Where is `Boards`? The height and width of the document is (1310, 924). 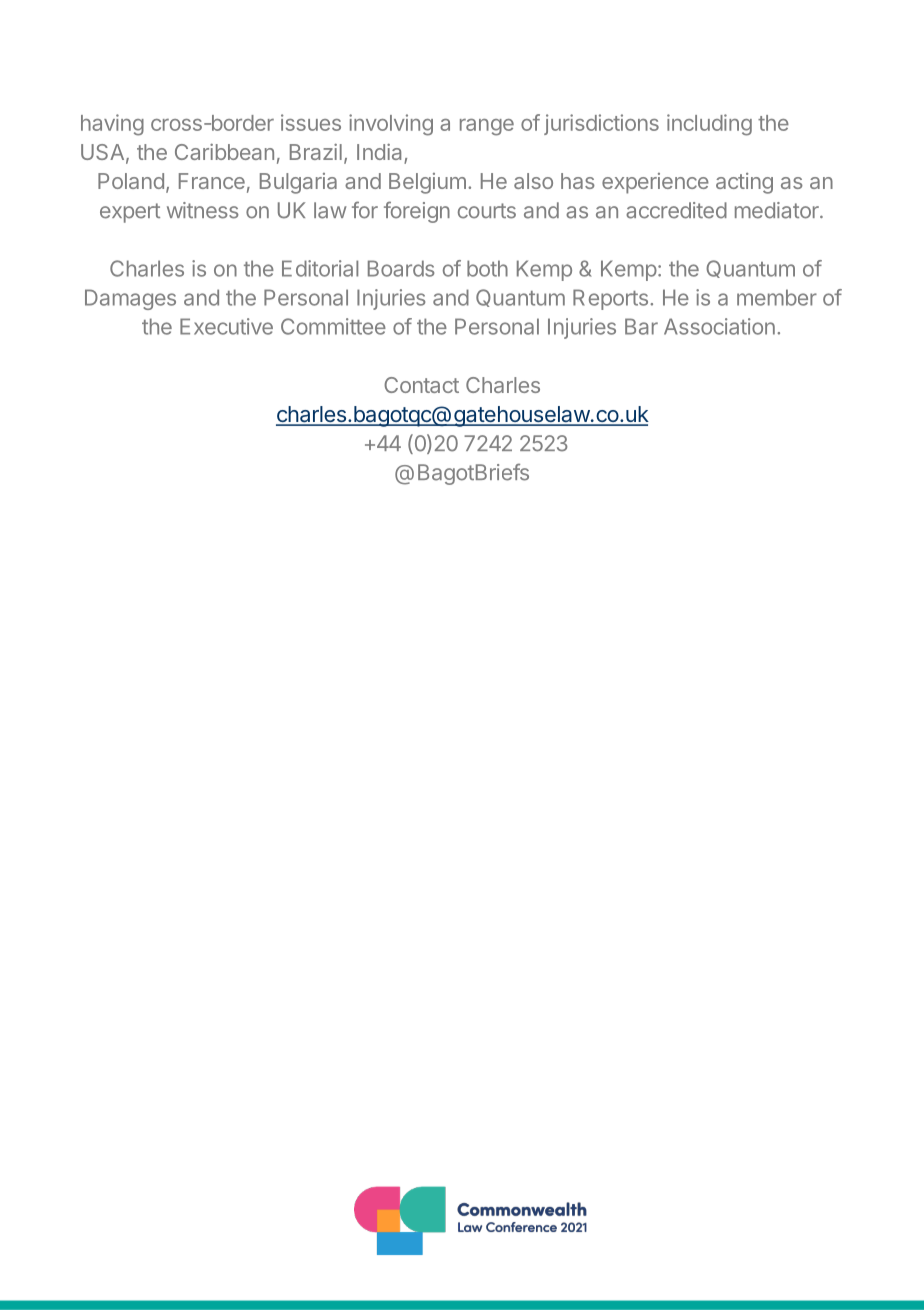
Boards is located at coordinates (401, 268).
